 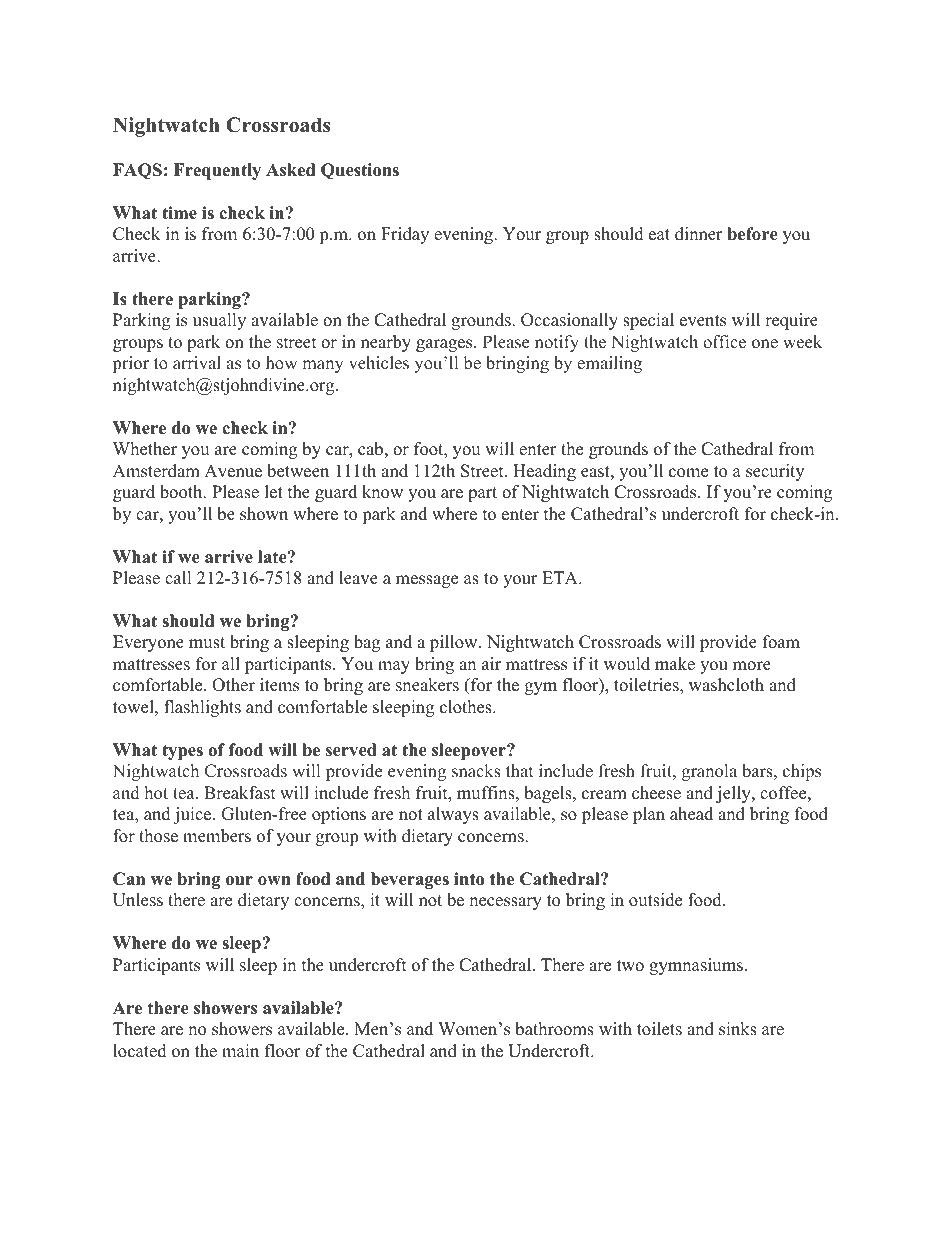 I want to click on always, so click(x=453, y=815).
